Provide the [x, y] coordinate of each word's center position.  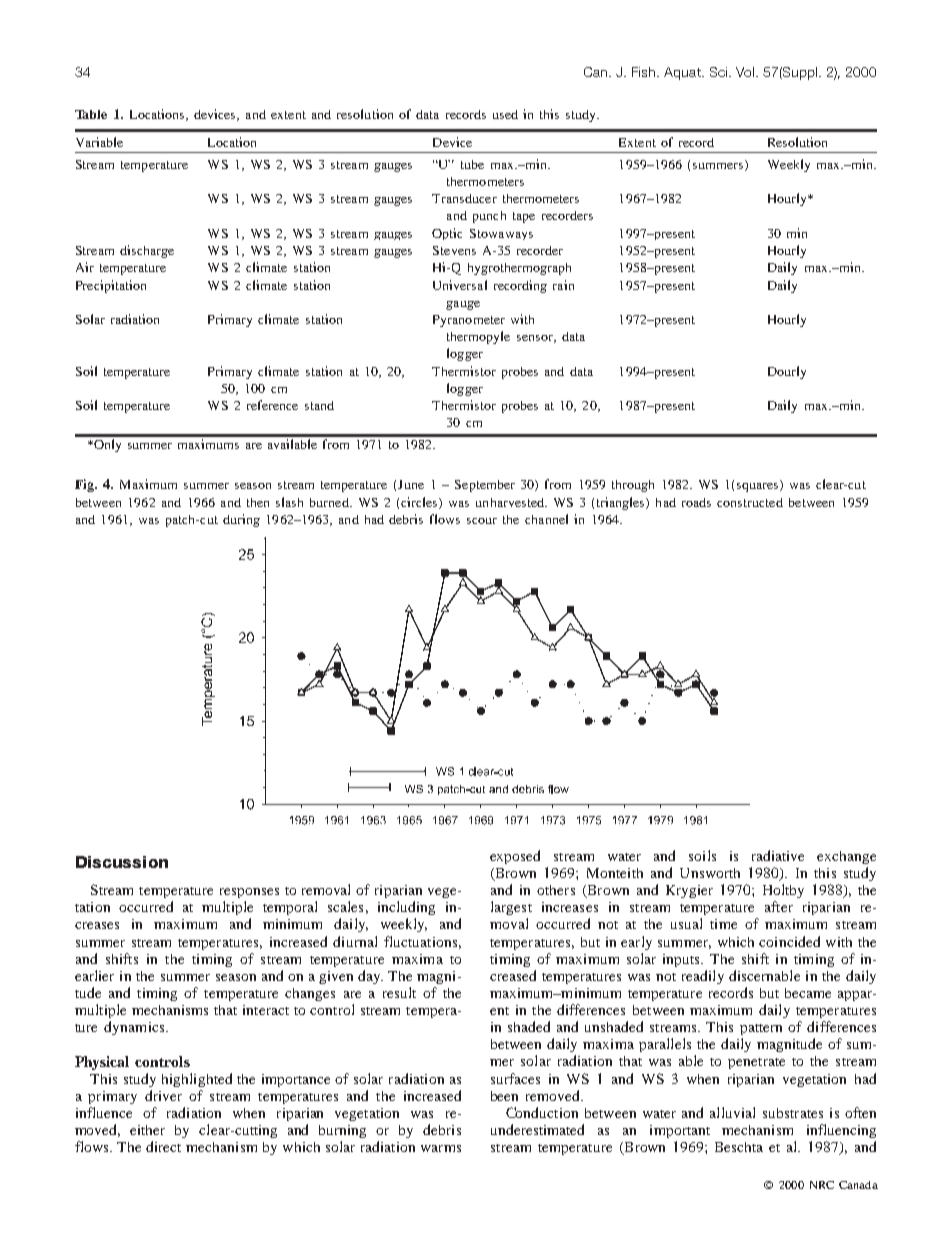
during [241, 520]
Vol [745, 72]
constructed [750, 502]
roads [696, 502]
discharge [147, 251]
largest [511, 908]
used [505, 114]
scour [482, 521]
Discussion [122, 862]
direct [163, 1146]
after [779, 906]
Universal [460, 285]
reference [272, 405]
